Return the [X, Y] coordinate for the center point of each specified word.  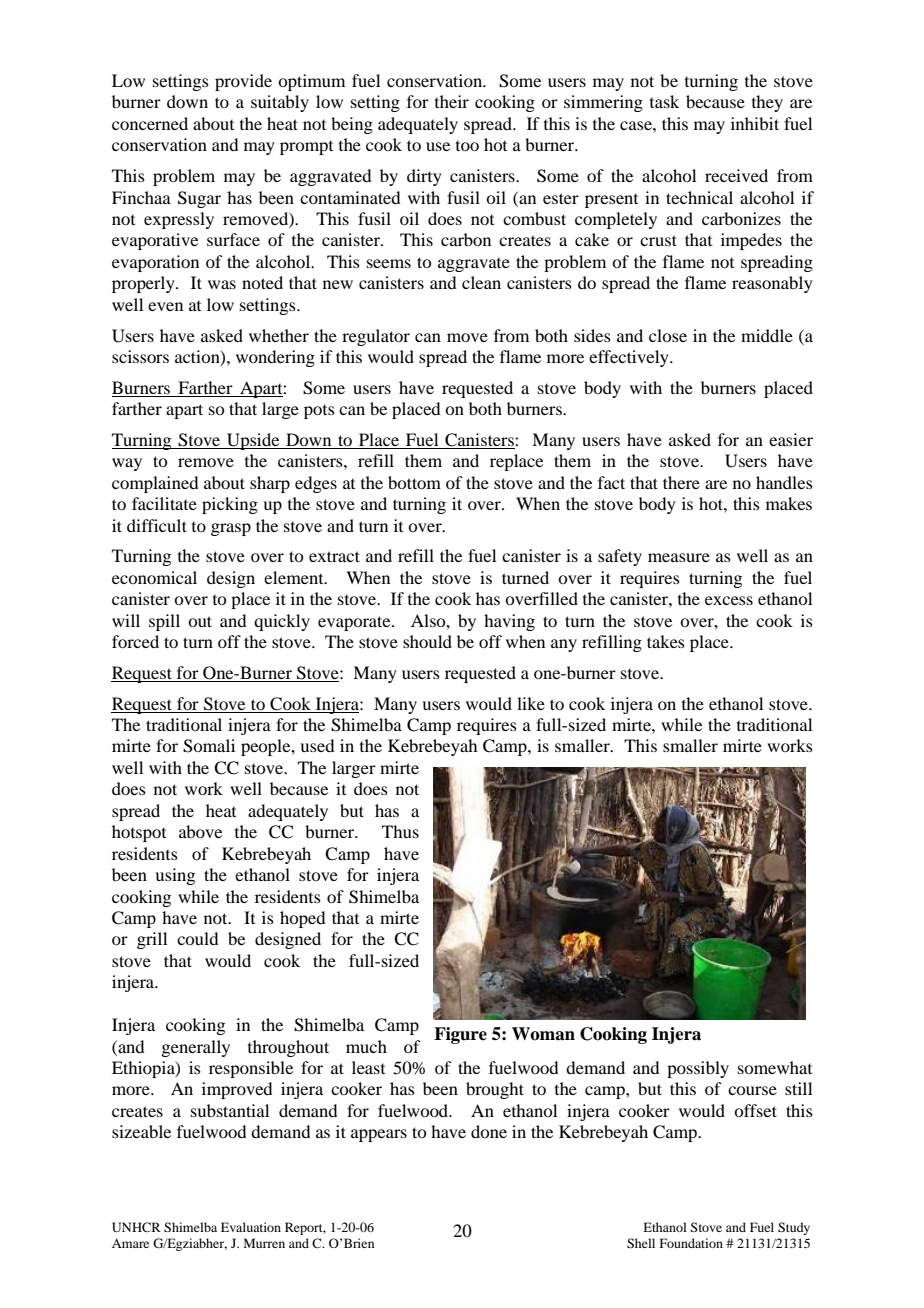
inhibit [755, 123]
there [681, 482]
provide [243, 82]
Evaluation [251, 1227]
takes [666, 641]
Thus [400, 831]
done [489, 1131]
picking [230, 505]
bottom [414, 482]
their [452, 101]
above [200, 831]
